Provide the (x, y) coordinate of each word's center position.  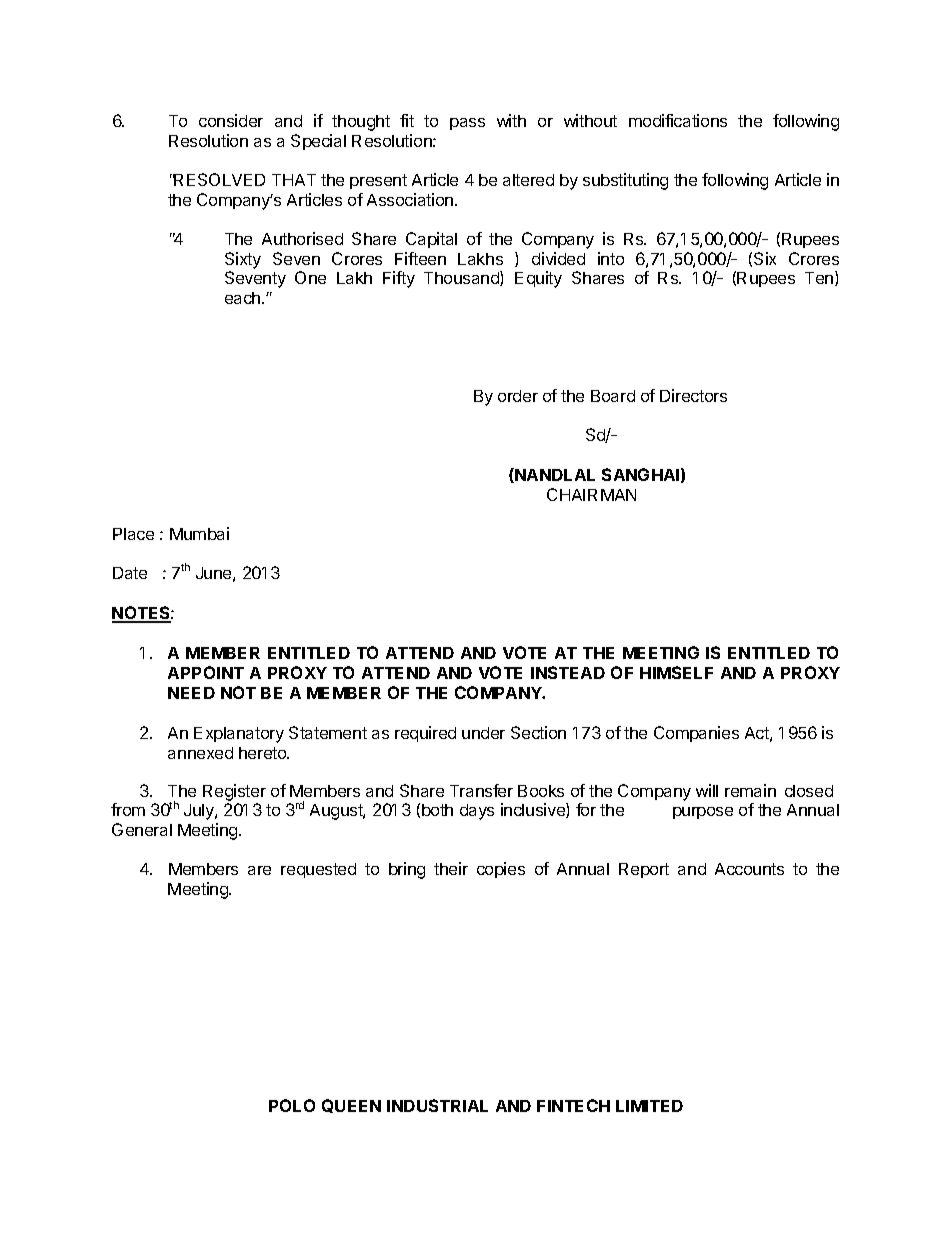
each (242, 298)
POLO (292, 1105)
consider (231, 120)
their (451, 868)
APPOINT (206, 672)
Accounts (749, 869)
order (518, 396)
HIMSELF (676, 672)
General (142, 829)
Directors (693, 395)
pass (467, 124)
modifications (678, 120)
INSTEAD (568, 672)
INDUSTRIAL (437, 1105)
